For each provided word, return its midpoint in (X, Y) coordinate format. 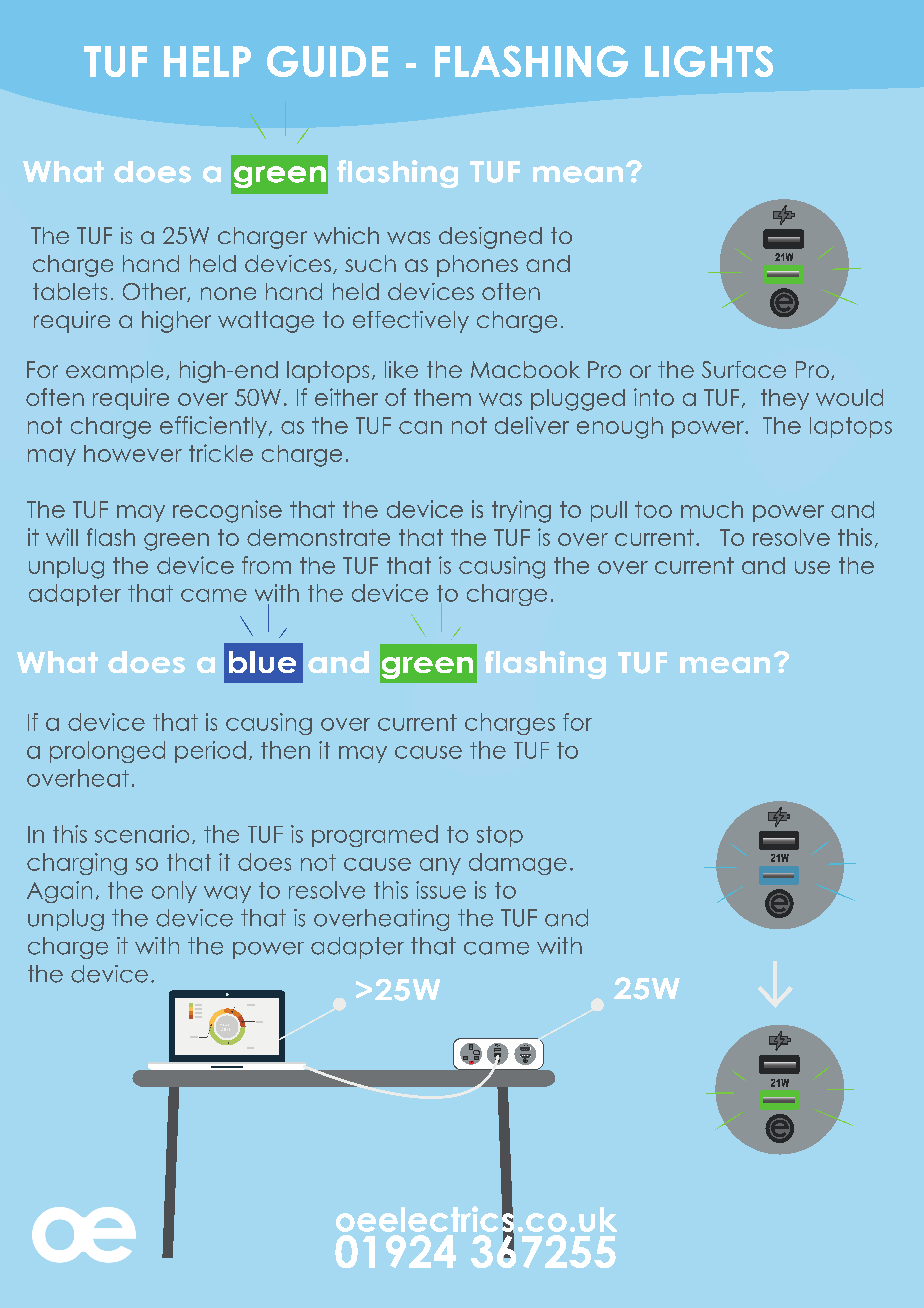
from (266, 565)
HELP (207, 61)
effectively (411, 322)
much (712, 509)
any (440, 866)
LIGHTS (709, 61)
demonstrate (318, 537)
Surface (744, 369)
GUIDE (327, 61)
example (114, 372)
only (174, 892)
